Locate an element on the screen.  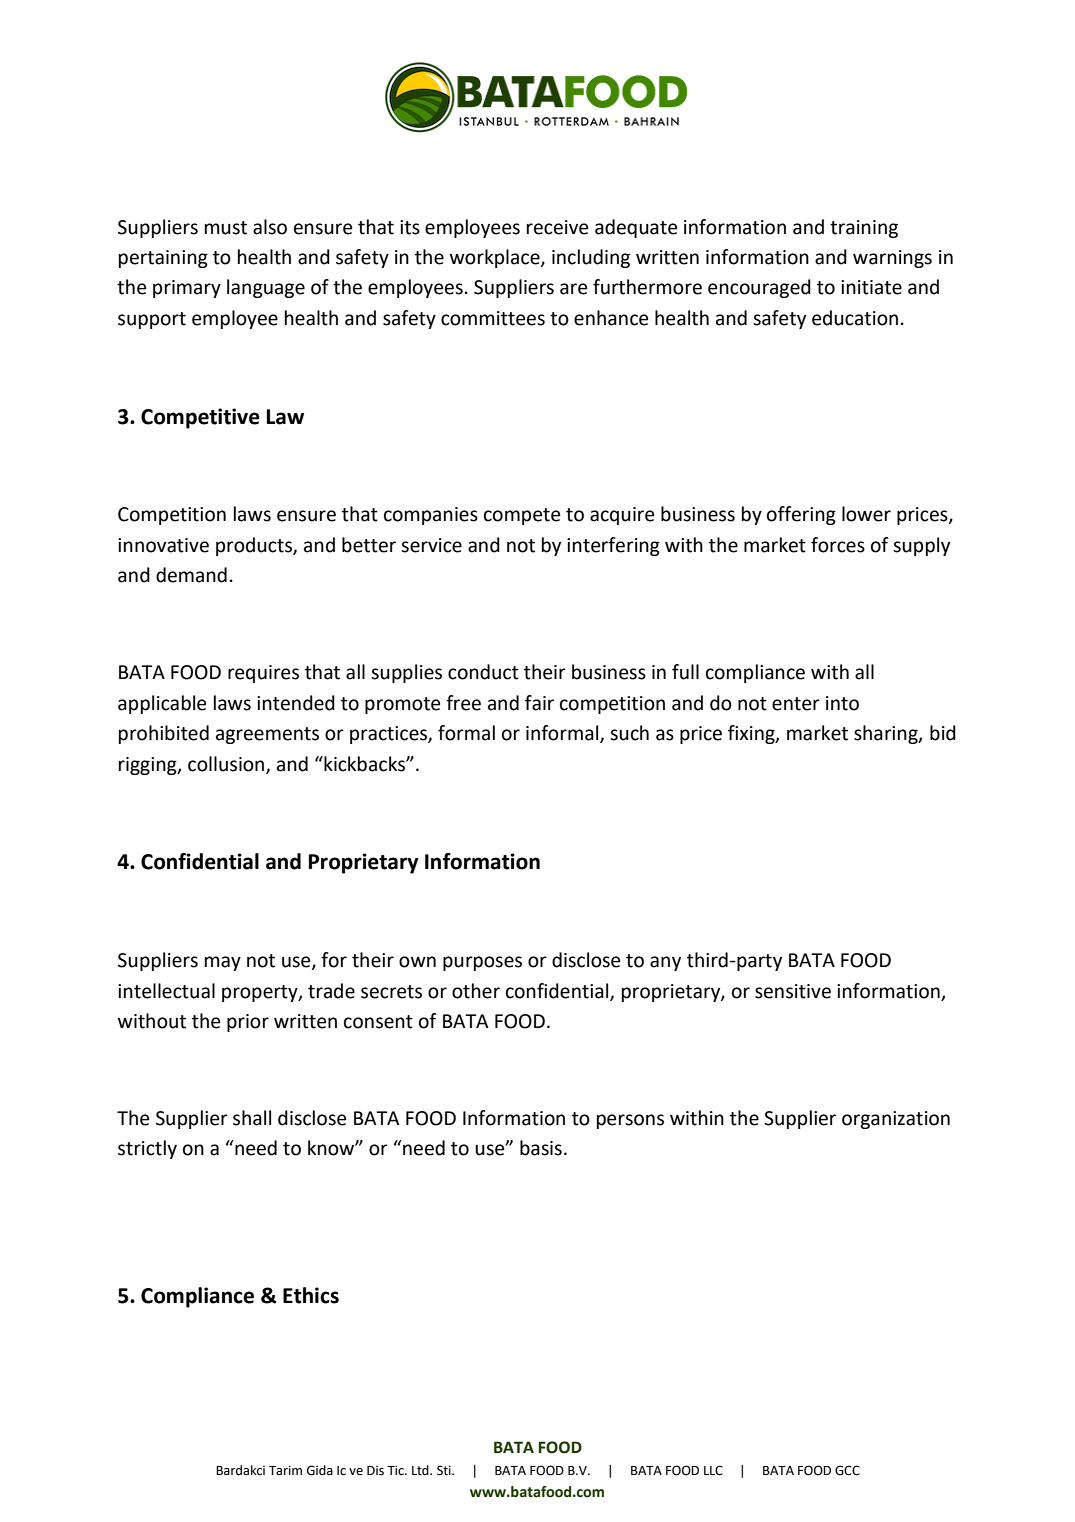
other is located at coordinates (476, 991).
